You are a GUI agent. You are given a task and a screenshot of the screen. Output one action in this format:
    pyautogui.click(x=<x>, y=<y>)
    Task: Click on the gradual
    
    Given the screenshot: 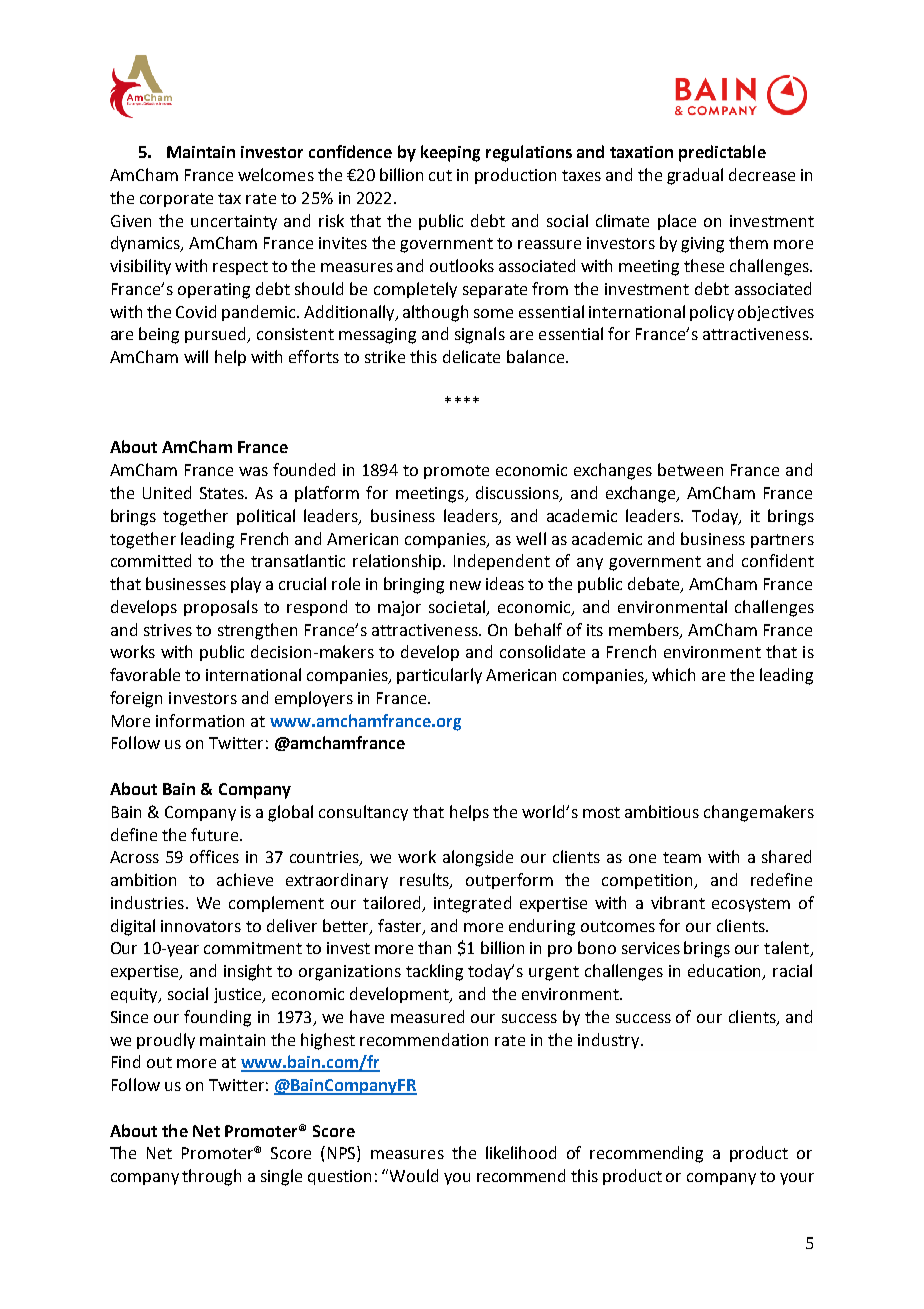 What is the action you would take?
    pyautogui.click(x=695, y=176)
